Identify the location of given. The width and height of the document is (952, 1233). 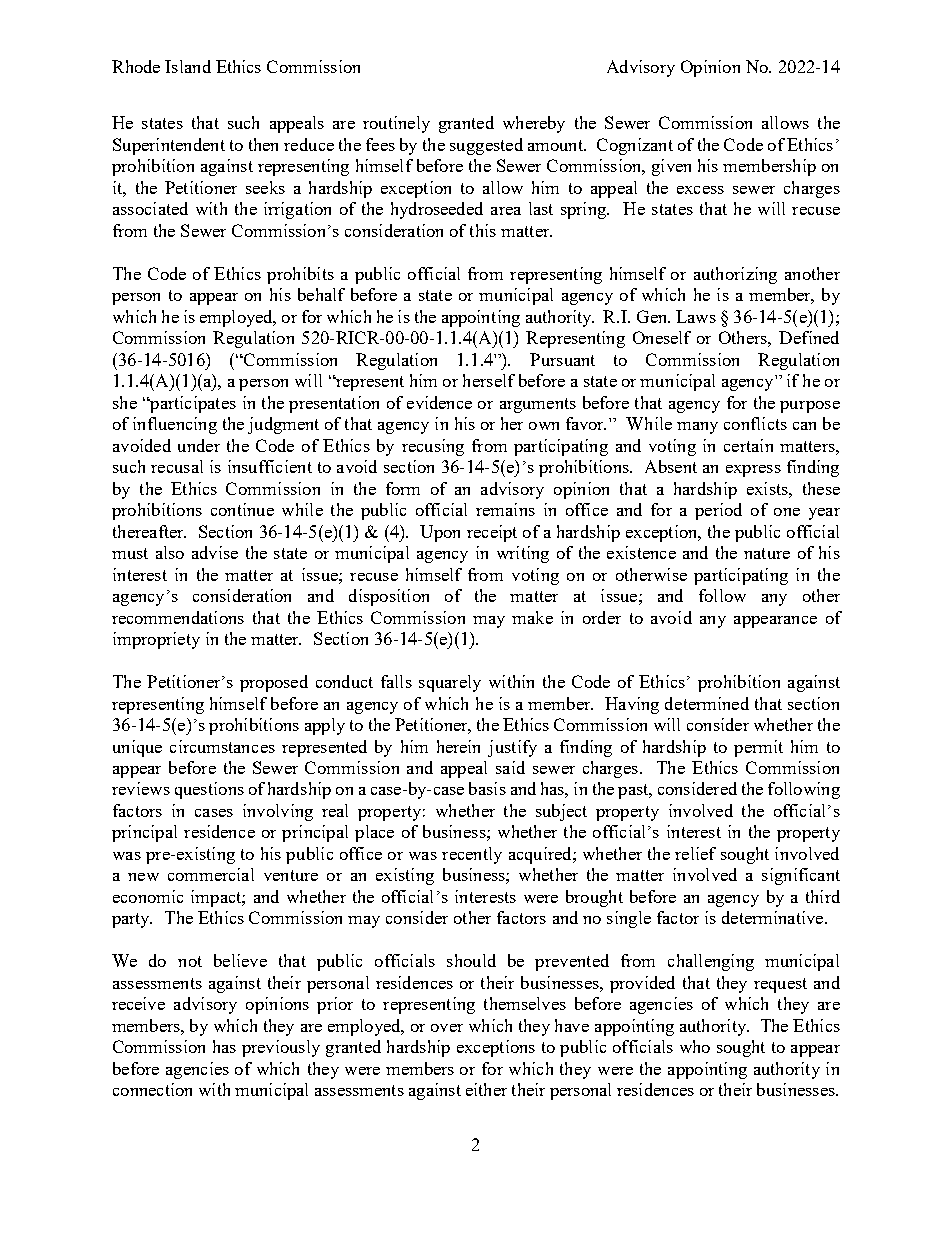
(671, 167).
